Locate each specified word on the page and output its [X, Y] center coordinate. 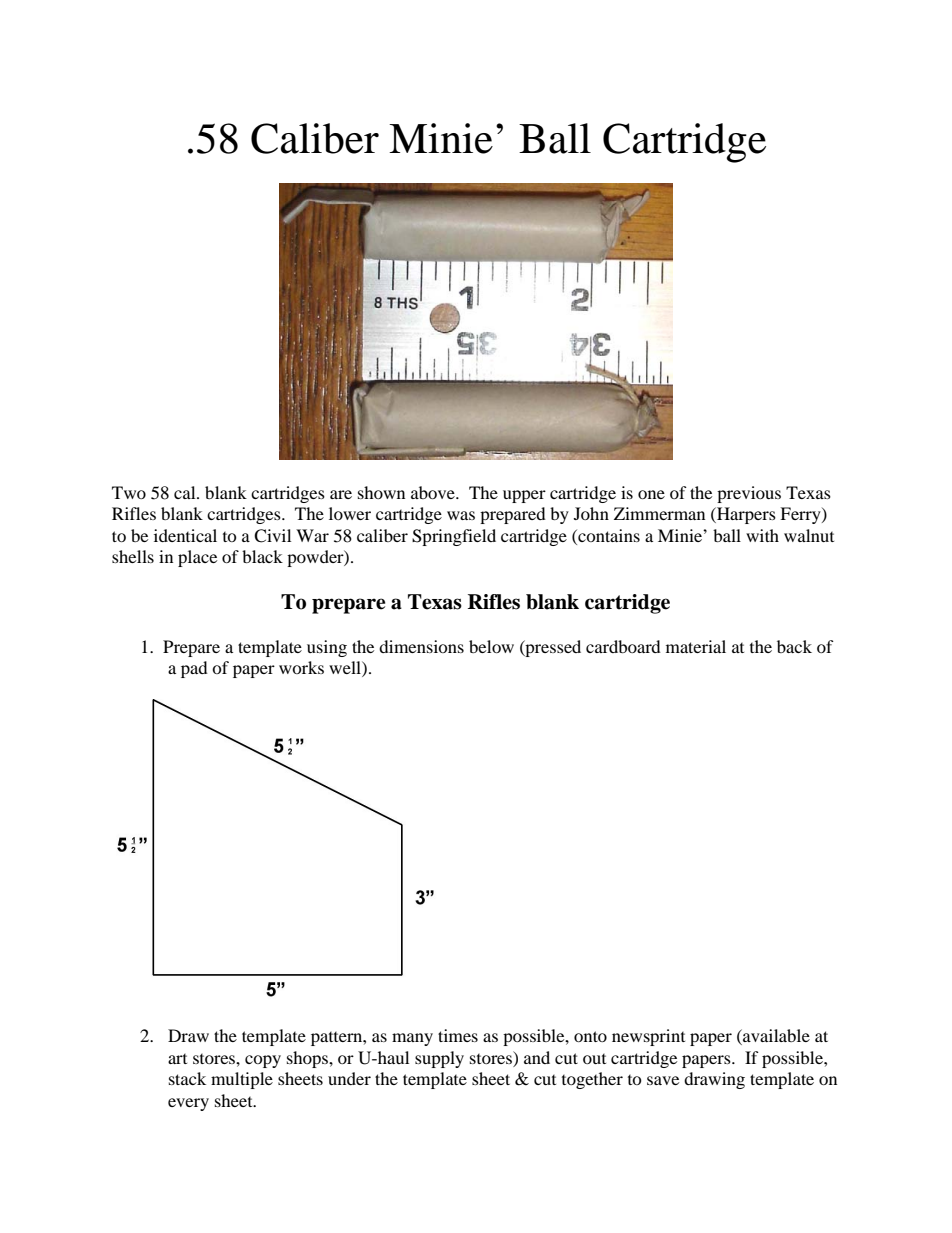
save [663, 1080]
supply [439, 1059]
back [794, 646]
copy [263, 1061]
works [301, 667]
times [458, 1035]
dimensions [421, 646]
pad [194, 669]
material [696, 646]
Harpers [745, 515]
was [461, 515]
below [491, 646]
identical [185, 535]
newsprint [648, 1037]
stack [187, 1078]
